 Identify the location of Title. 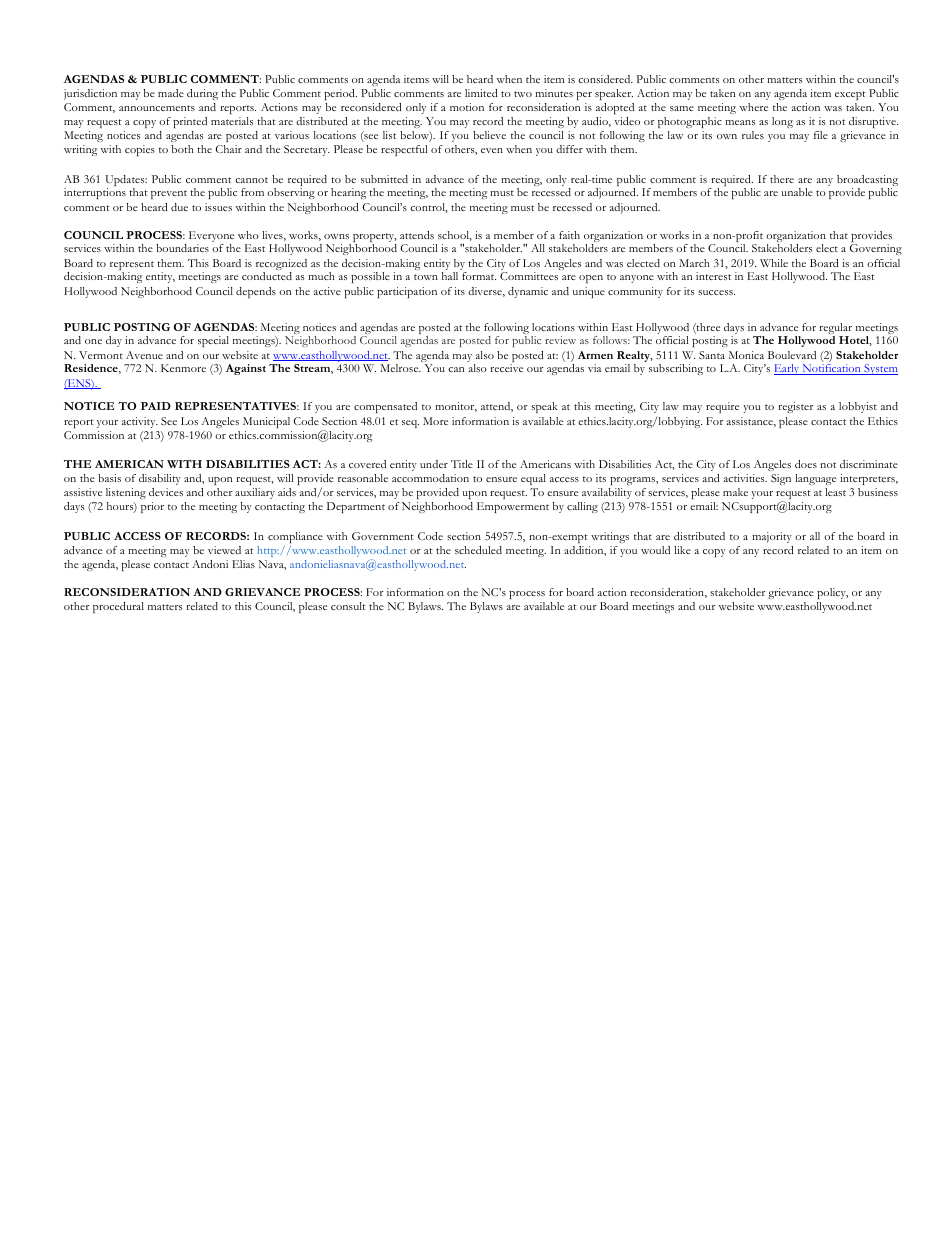
(462, 464).
